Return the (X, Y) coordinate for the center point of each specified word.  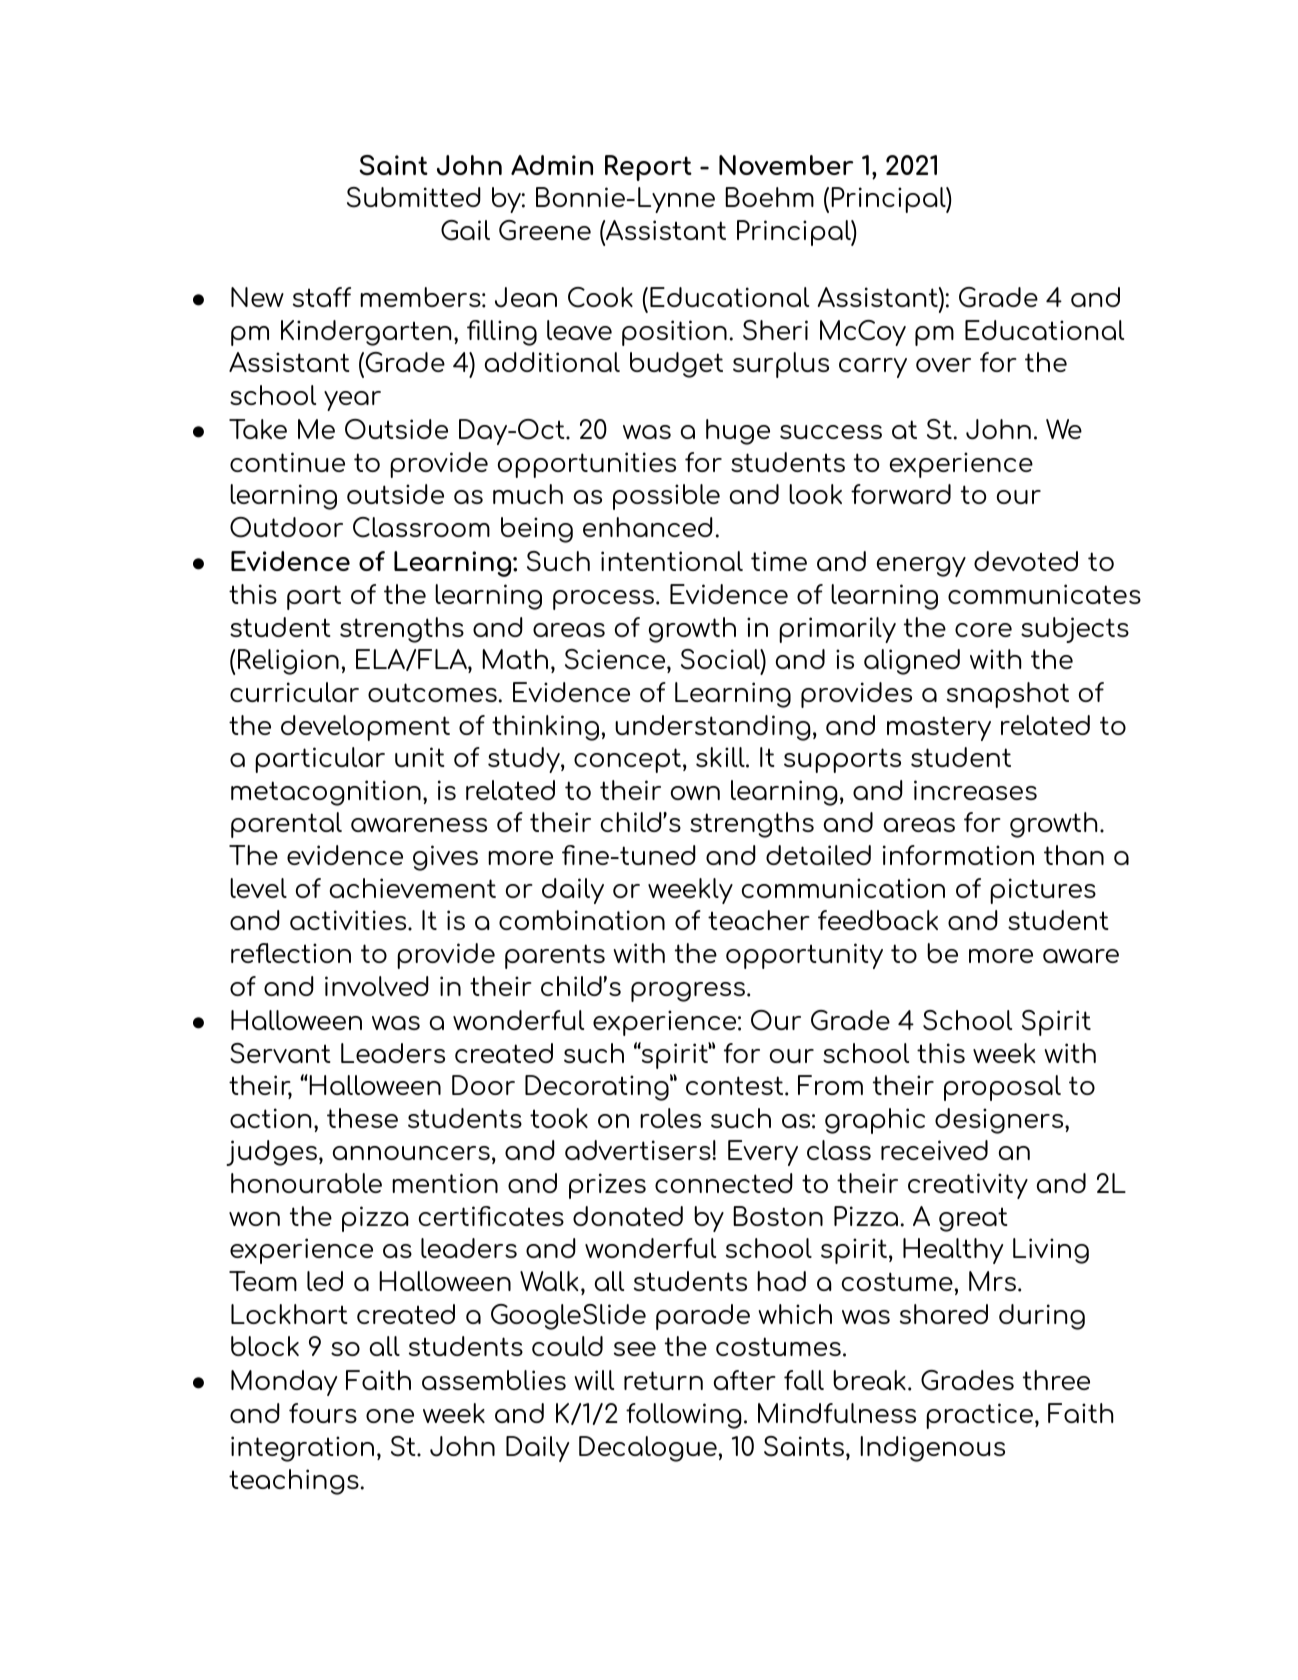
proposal (1002, 1088)
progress (688, 992)
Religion (288, 662)
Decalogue (648, 1449)
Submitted (414, 197)
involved (377, 986)
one (390, 1416)
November (786, 165)
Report (648, 168)
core (983, 630)
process (605, 600)
